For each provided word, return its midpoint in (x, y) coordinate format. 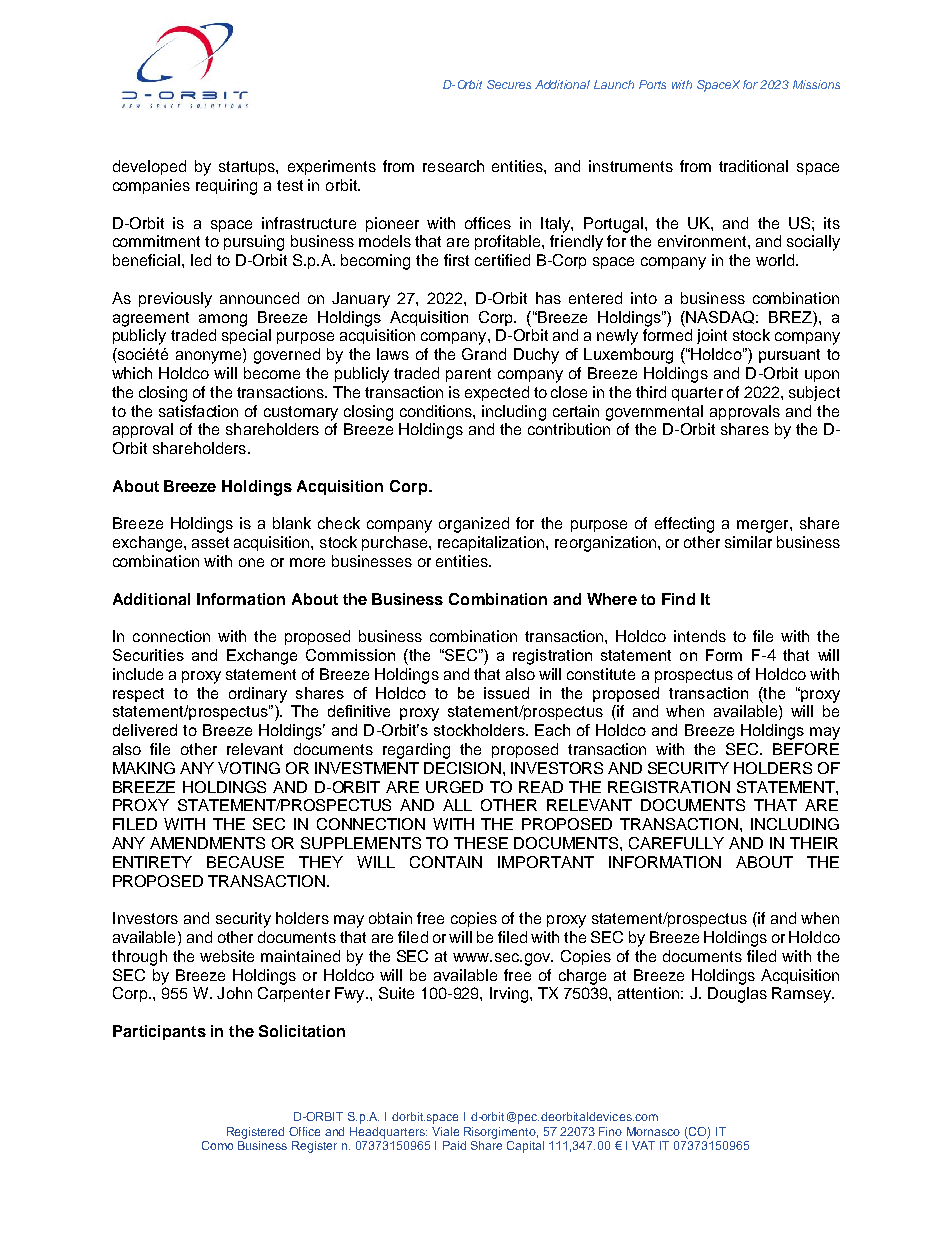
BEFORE (806, 749)
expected (497, 393)
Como (217, 1145)
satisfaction (198, 411)
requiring (226, 187)
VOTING (249, 768)
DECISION (462, 768)
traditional (753, 166)
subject (814, 393)
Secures (509, 84)
